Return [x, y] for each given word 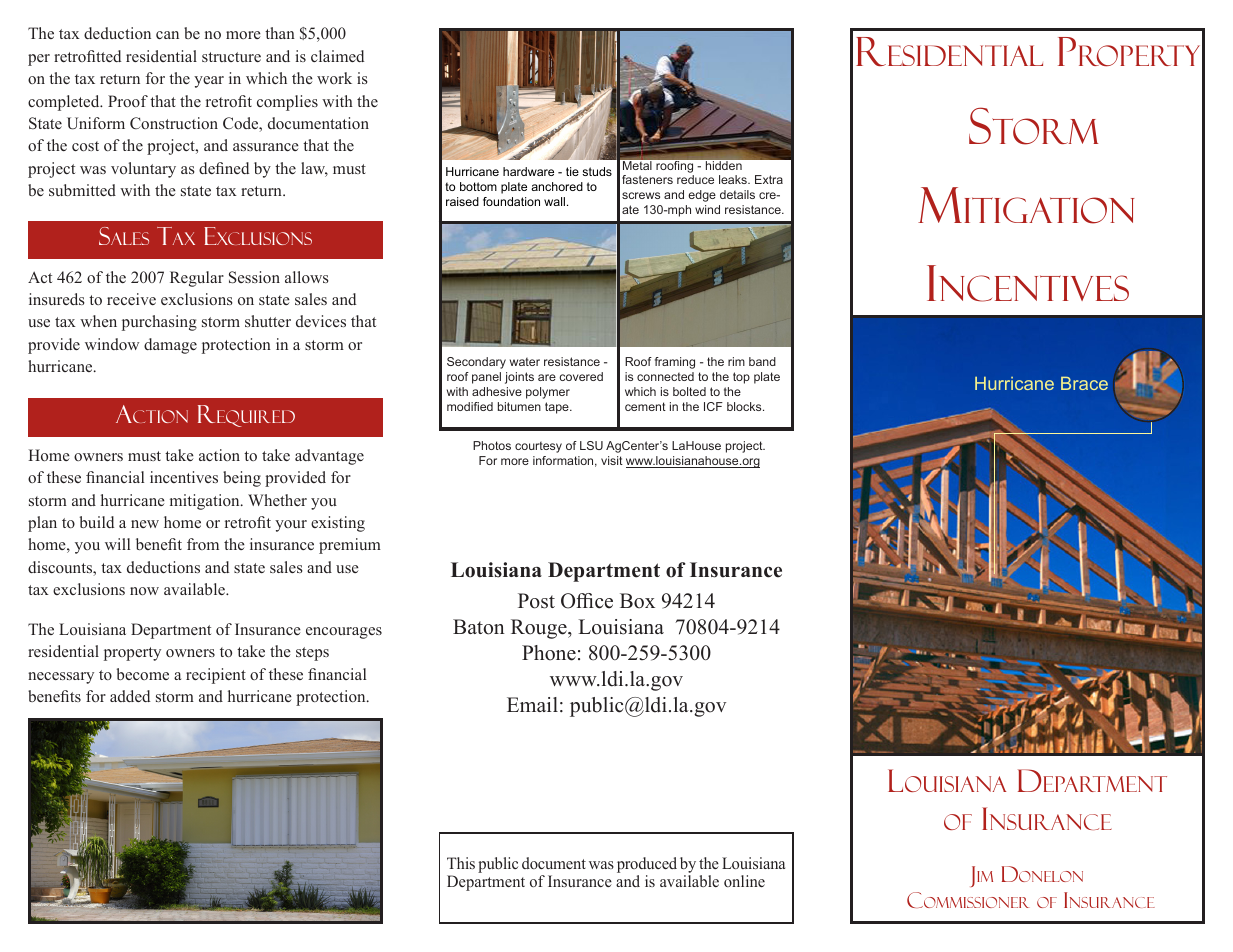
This [461, 863]
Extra [769, 179]
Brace [1084, 383]
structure [231, 57]
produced [647, 866]
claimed [337, 56]
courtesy [538, 447]
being [242, 479]
